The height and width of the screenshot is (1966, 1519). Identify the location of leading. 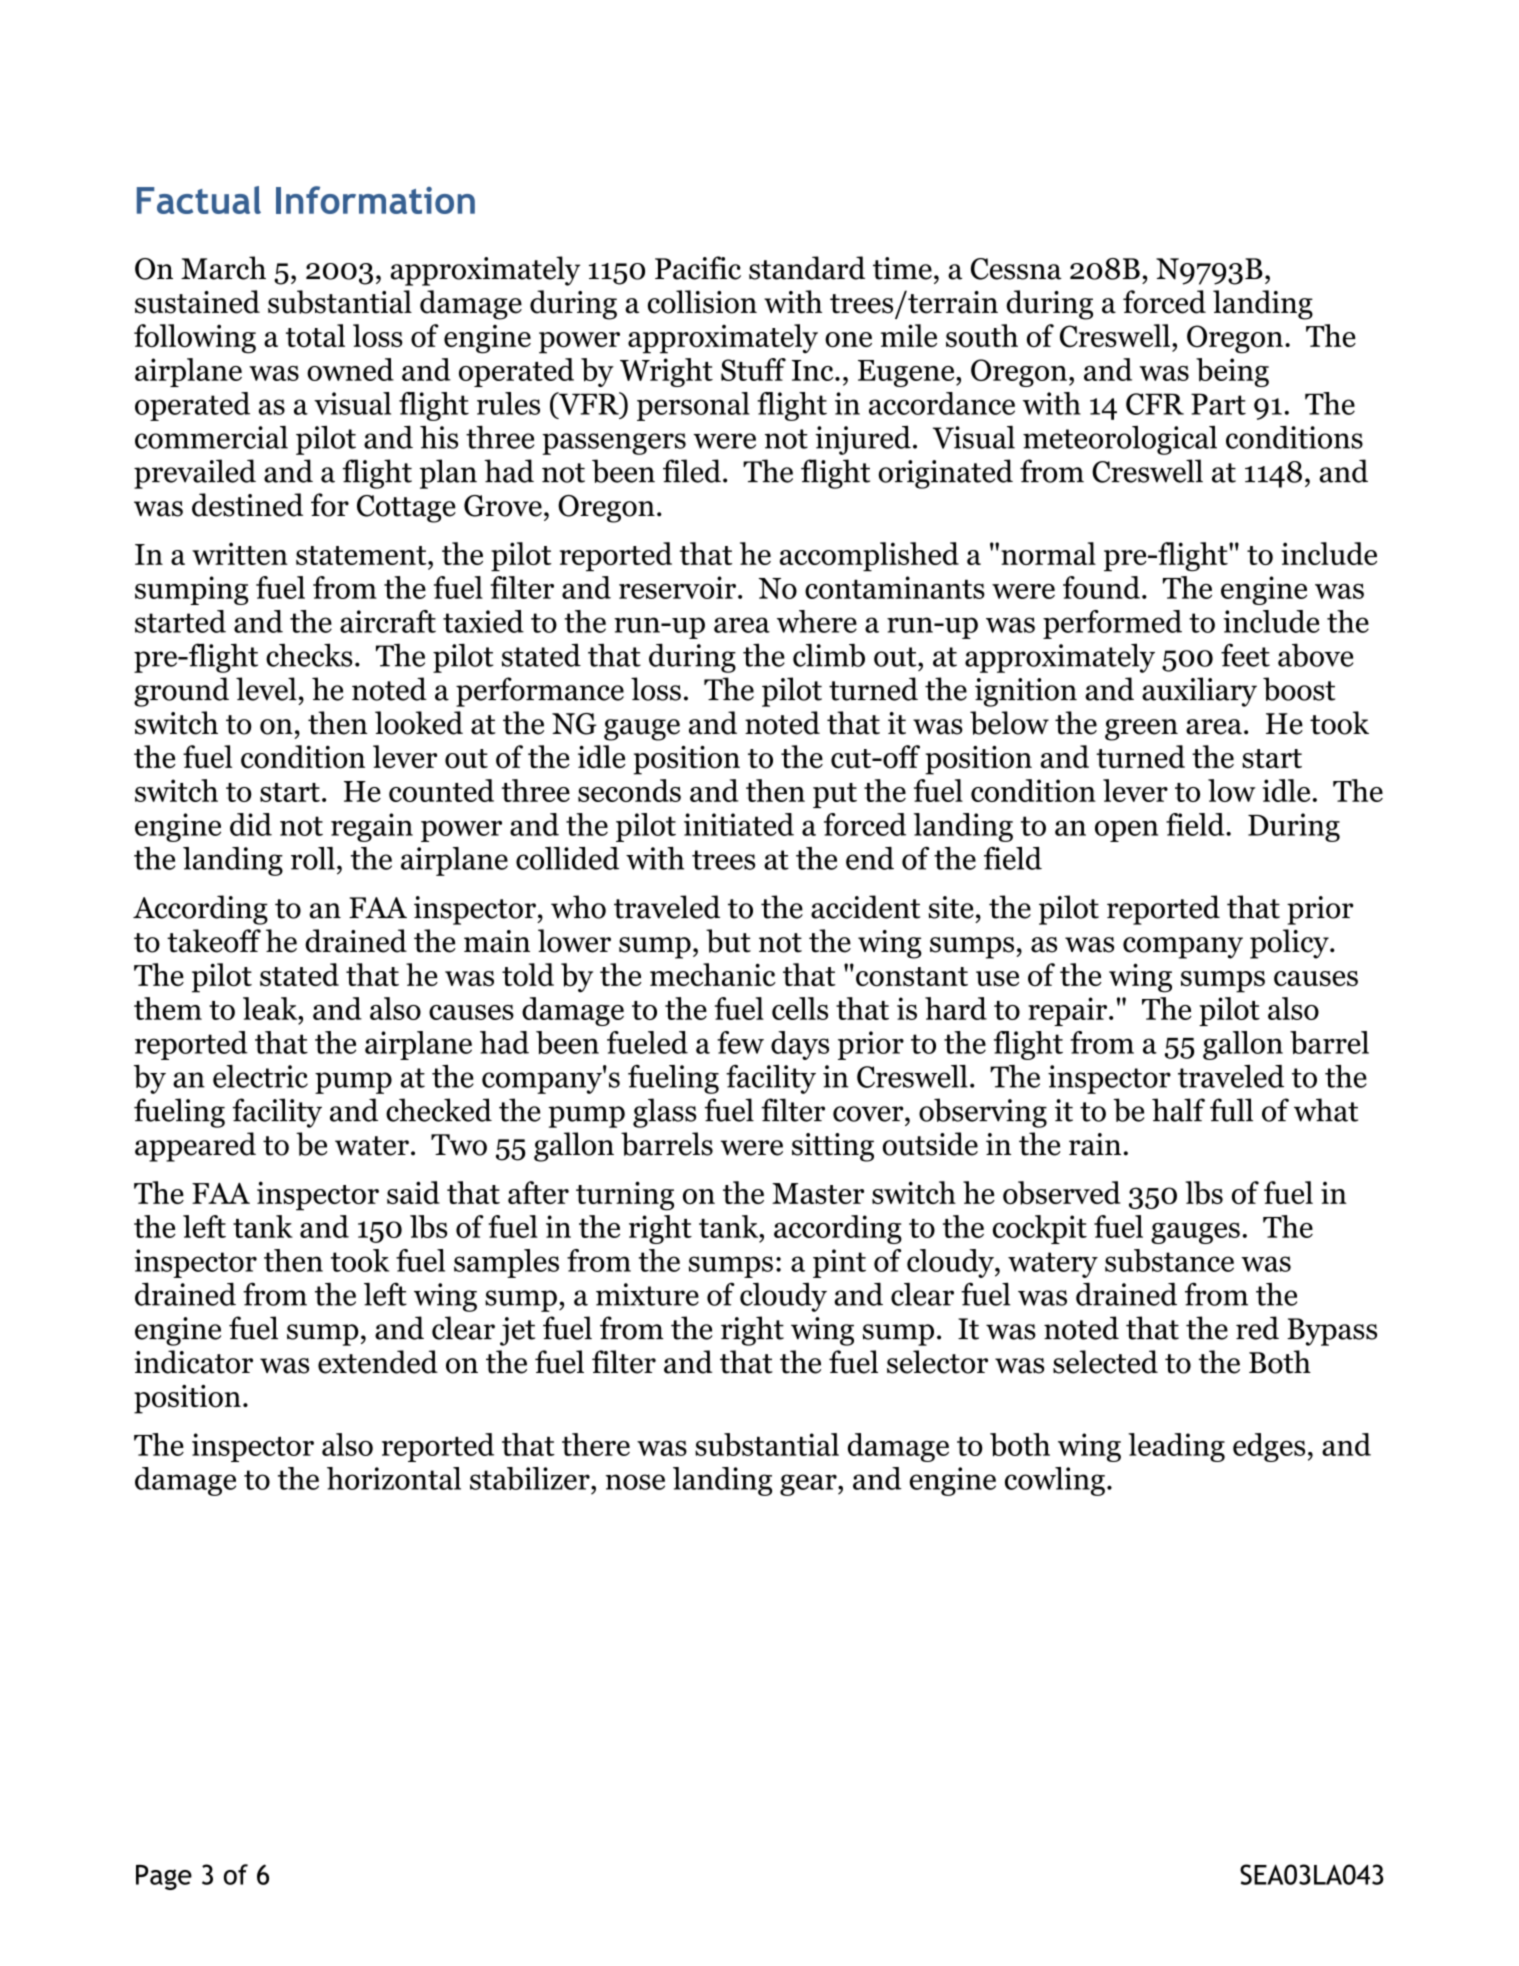
(1176, 1447).
